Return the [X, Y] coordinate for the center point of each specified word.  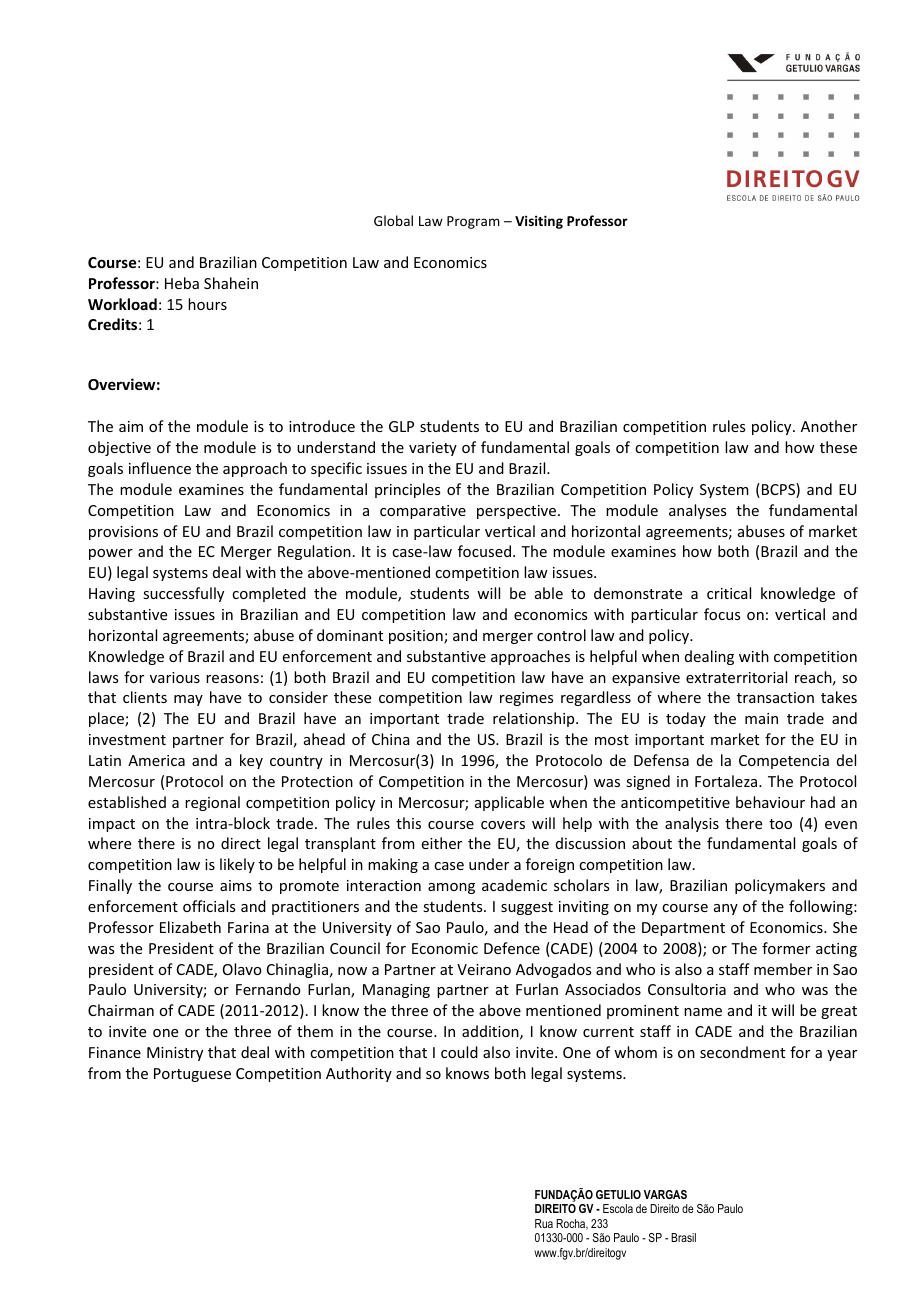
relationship [535, 719]
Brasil [683, 1237]
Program [473, 222]
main [761, 718]
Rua [544, 1223]
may [188, 700]
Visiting [539, 222]
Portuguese [192, 1075]
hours [207, 304]
